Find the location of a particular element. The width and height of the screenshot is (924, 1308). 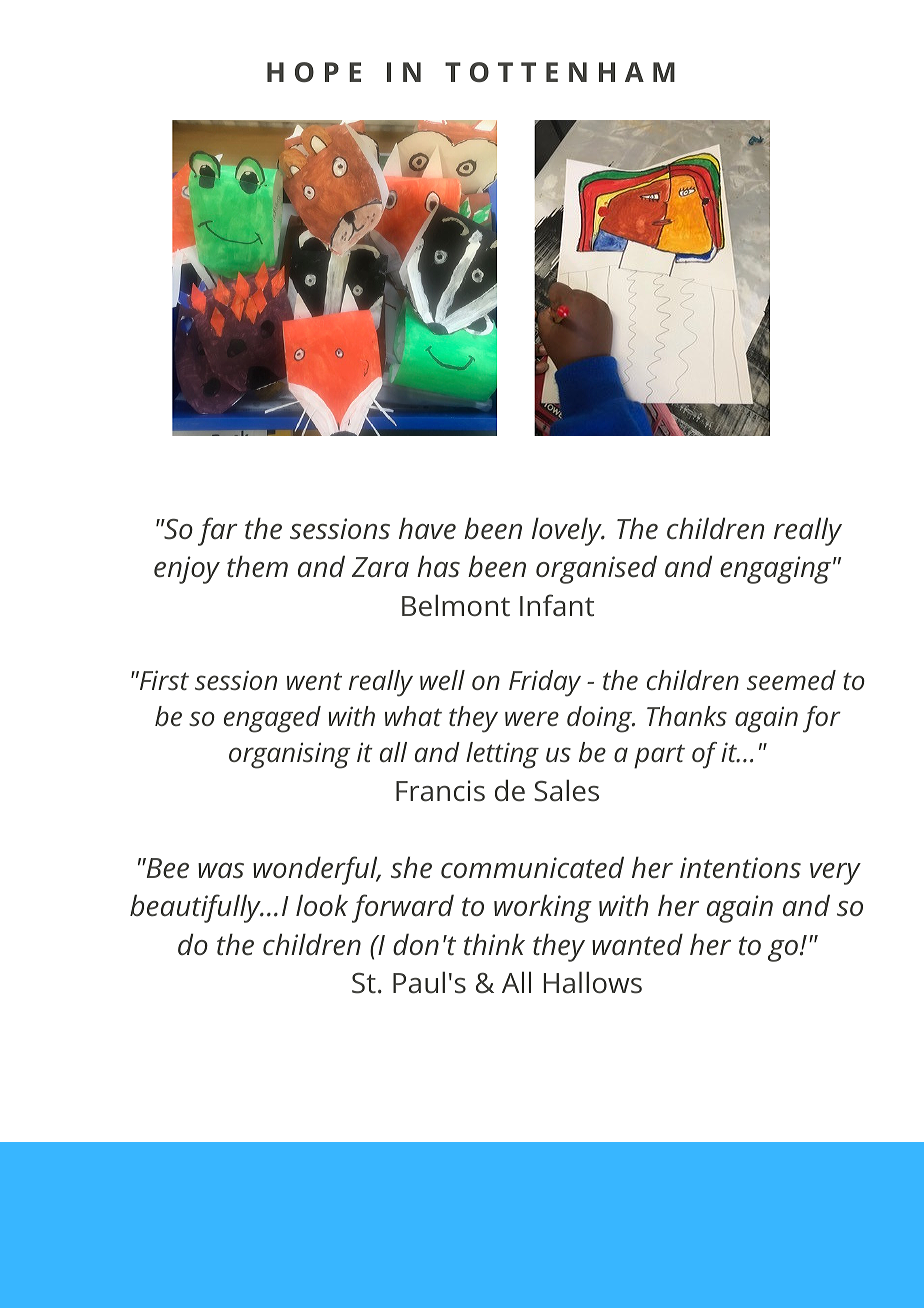

engaging is located at coordinates (775, 570).
